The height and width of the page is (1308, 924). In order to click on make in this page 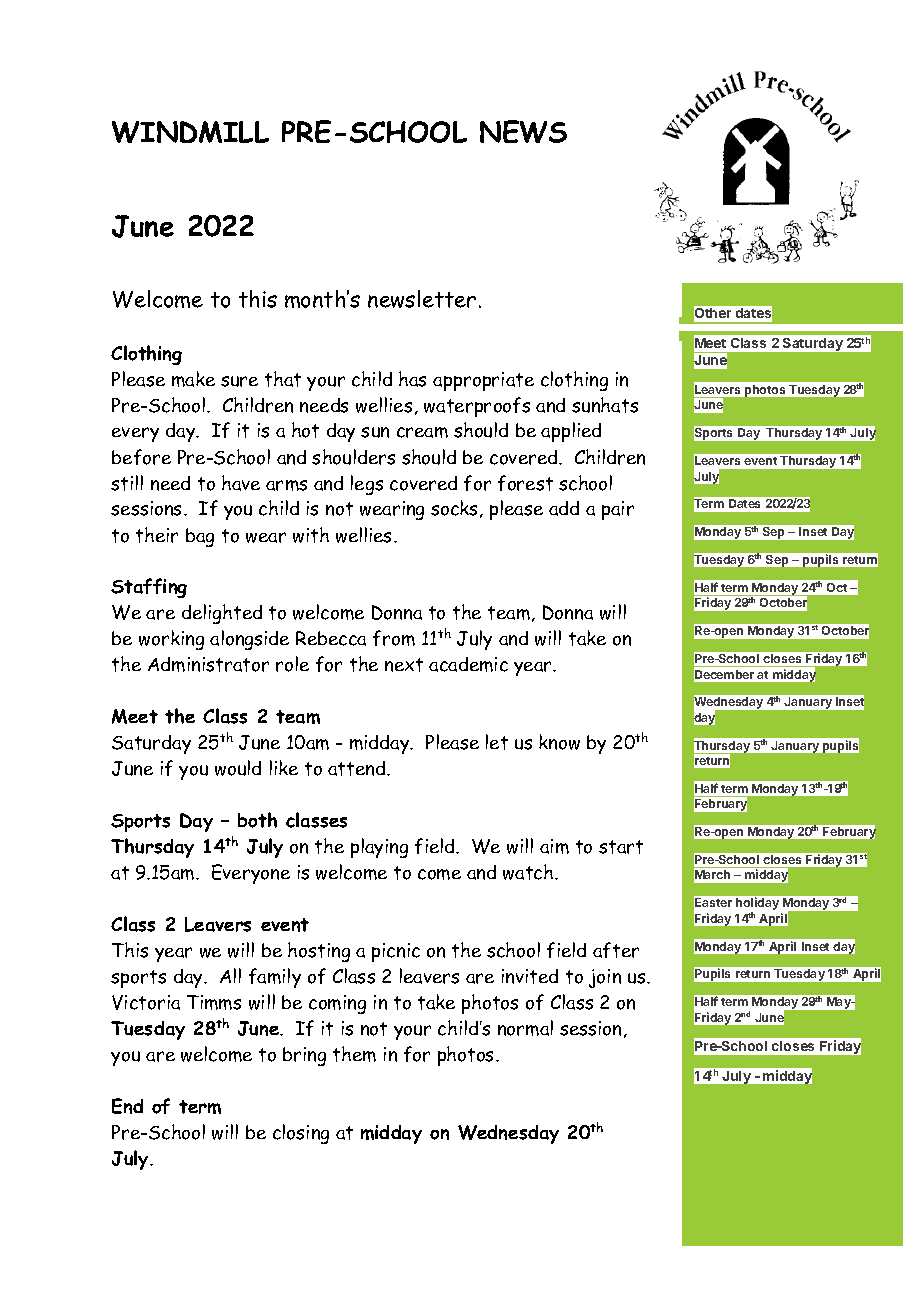, I will do `click(193, 379)`.
